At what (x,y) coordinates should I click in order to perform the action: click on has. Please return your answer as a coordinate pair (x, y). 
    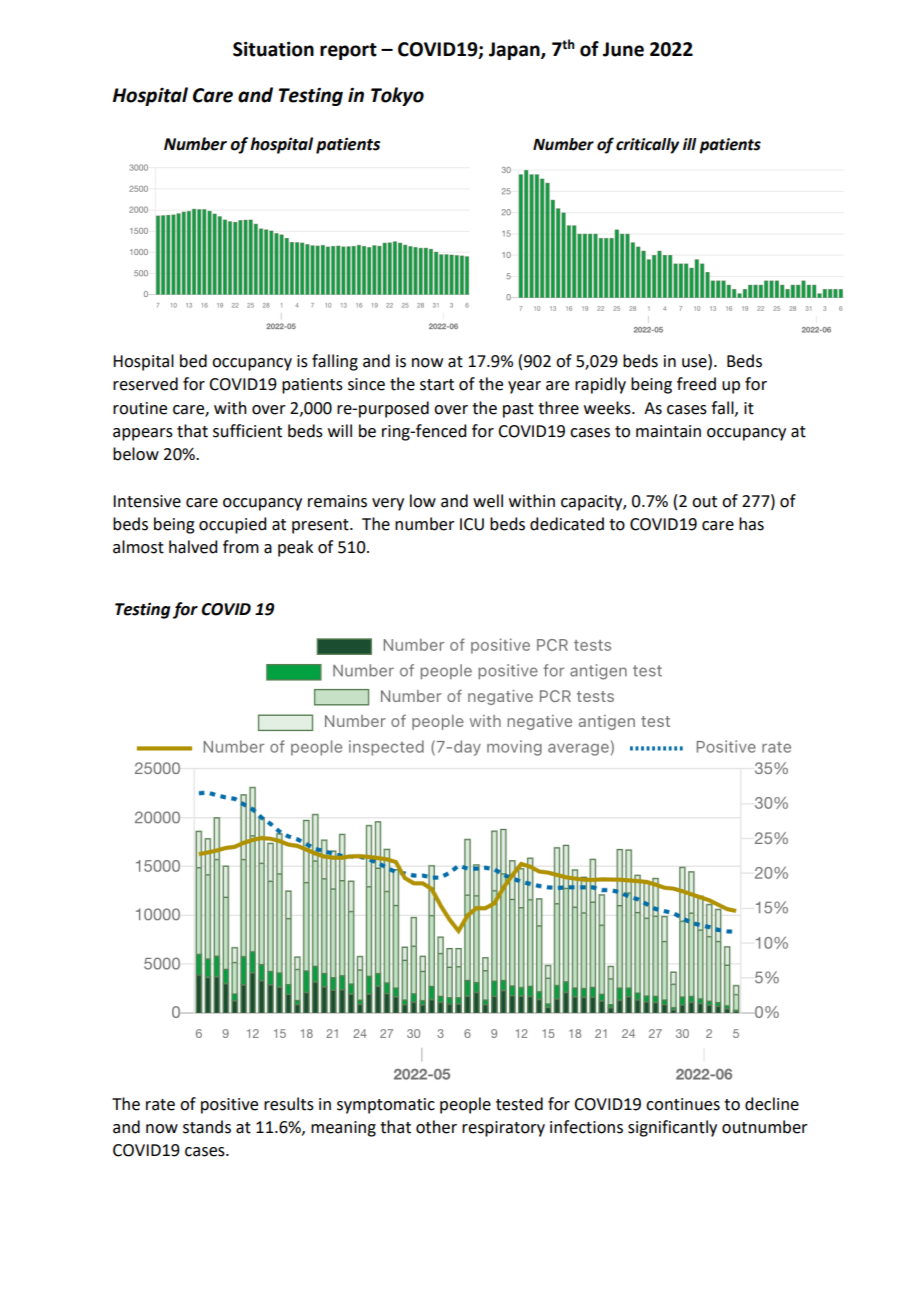
    Looking at the image, I should click on (751, 524).
